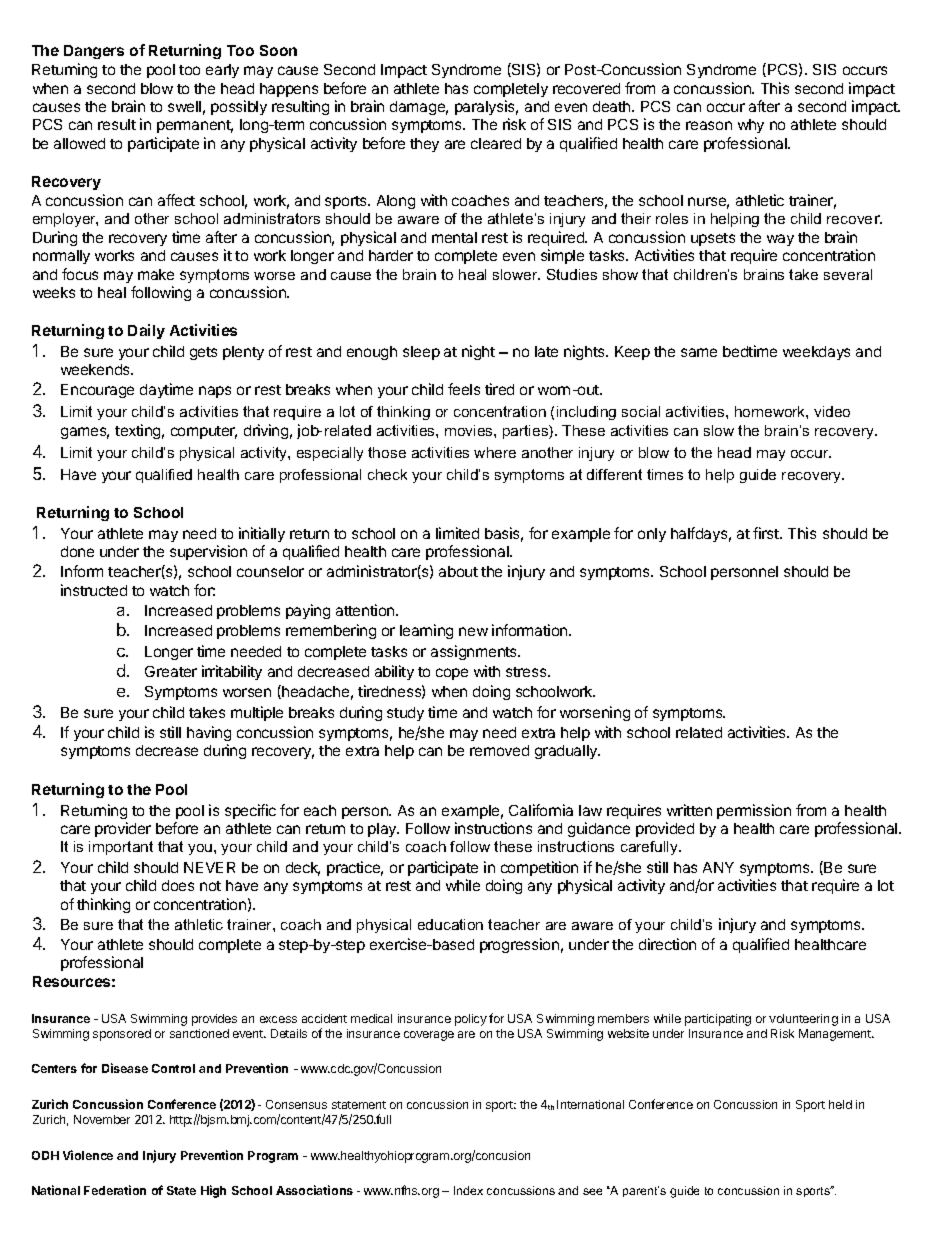 This image has width=952, height=1233. What do you see at coordinates (94, 52) in the image?
I see `Dangers` at bounding box center [94, 52].
